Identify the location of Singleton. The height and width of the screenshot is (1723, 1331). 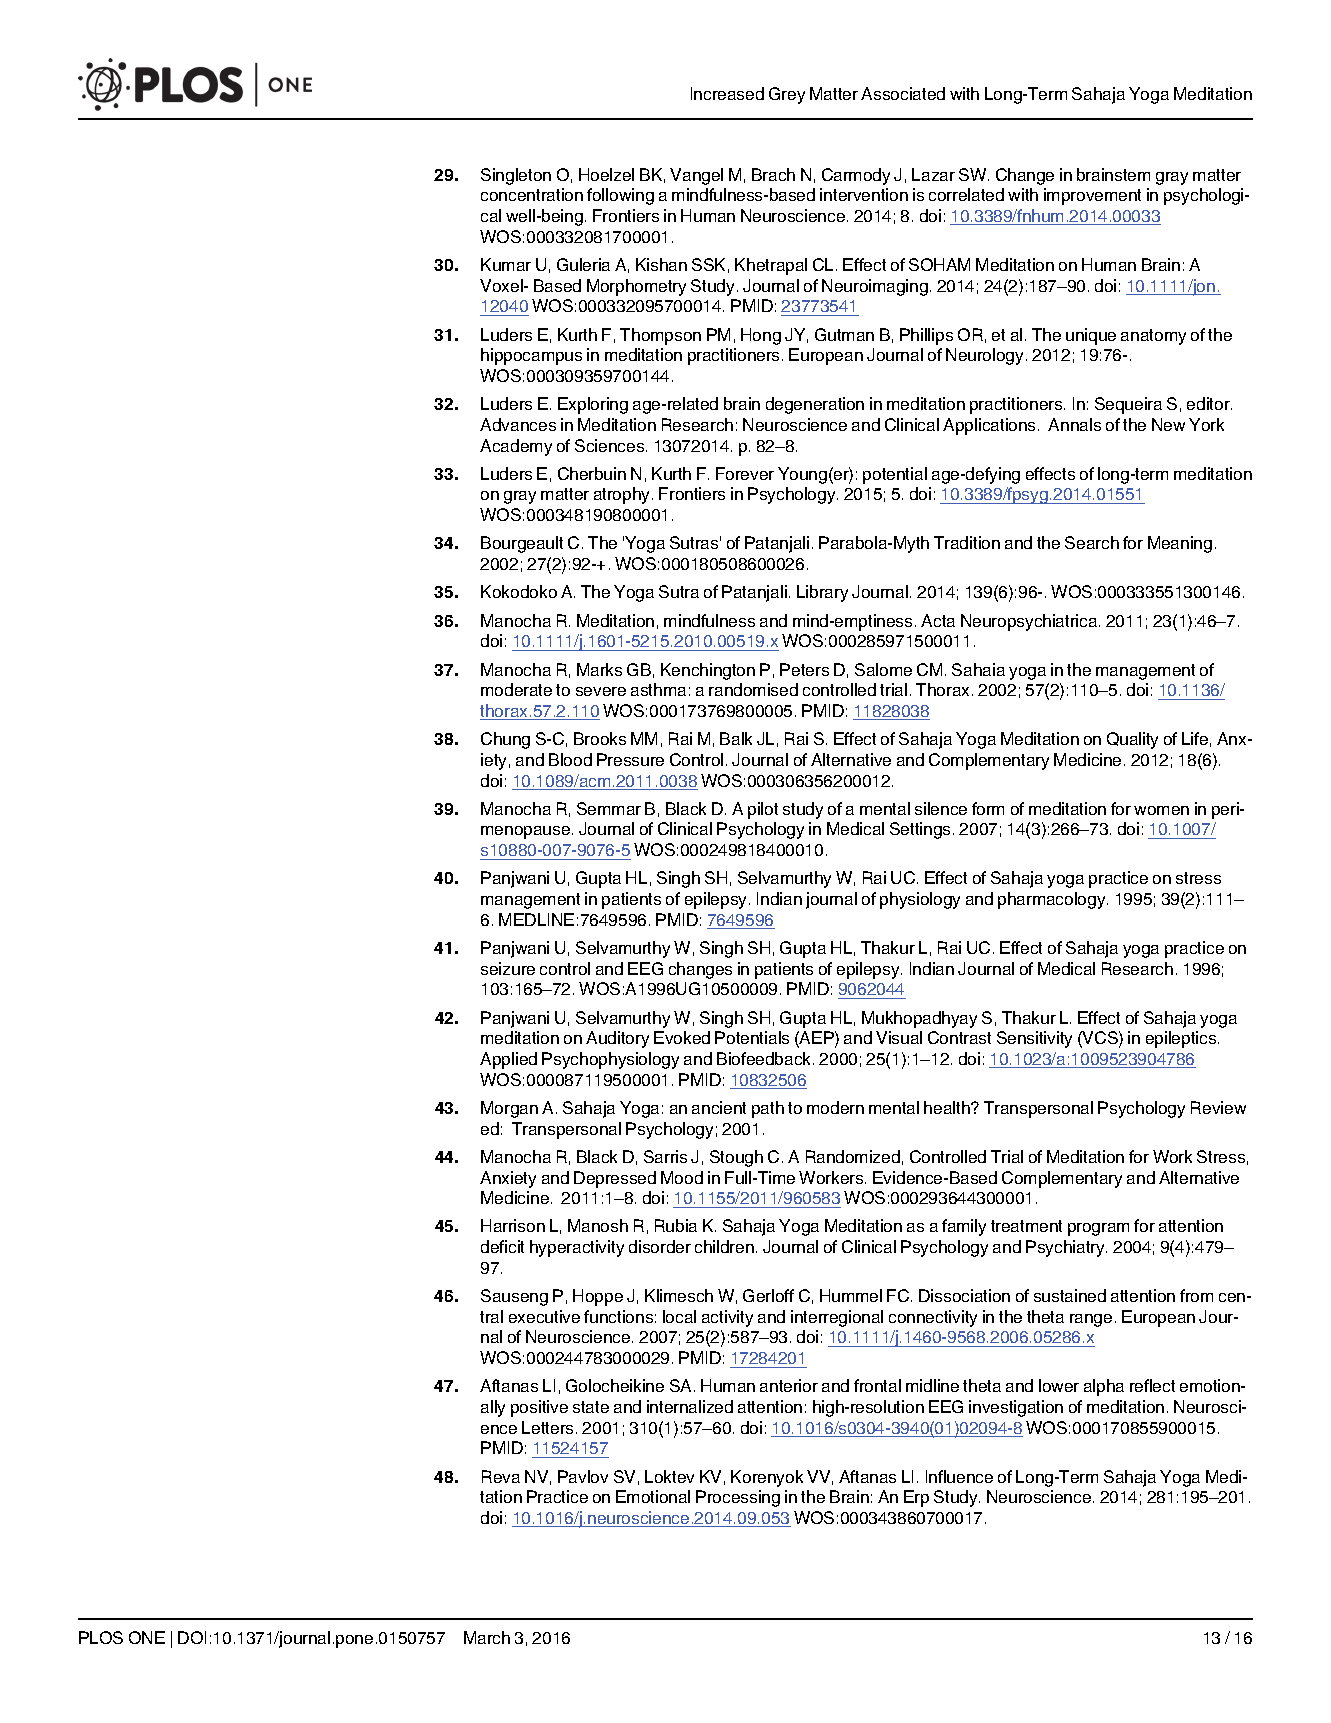
(516, 176).
